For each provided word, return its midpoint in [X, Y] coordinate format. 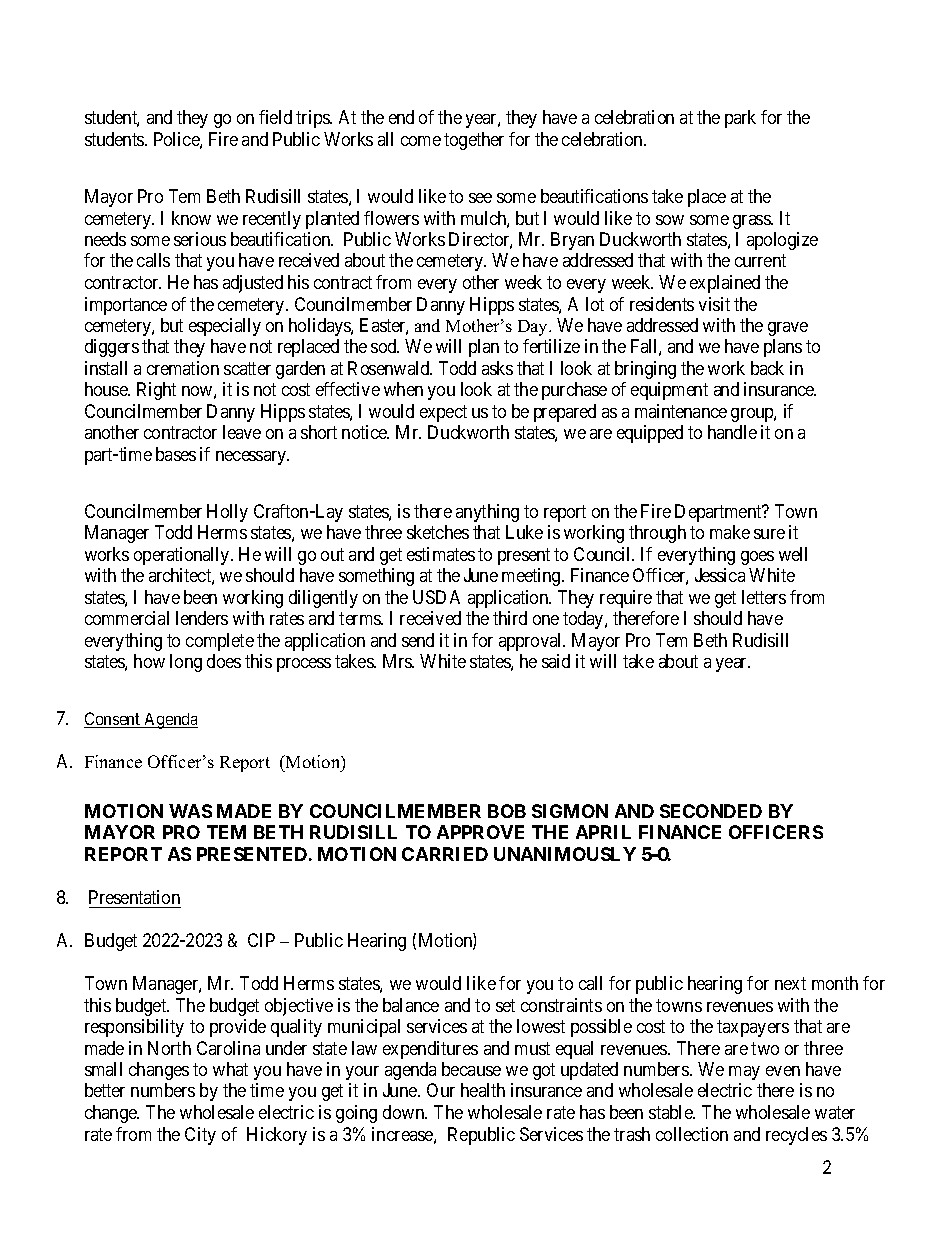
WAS [190, 811]
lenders [202, 618]
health [483, 1090]
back [767, 368]
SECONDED [711, 811]
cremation [183, 368]
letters [764, 597]
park [740, 119]
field [275, 117]
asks [497, 368]
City [200, 1136]
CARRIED [445, 854]
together [474, 141]
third [510, 618]
